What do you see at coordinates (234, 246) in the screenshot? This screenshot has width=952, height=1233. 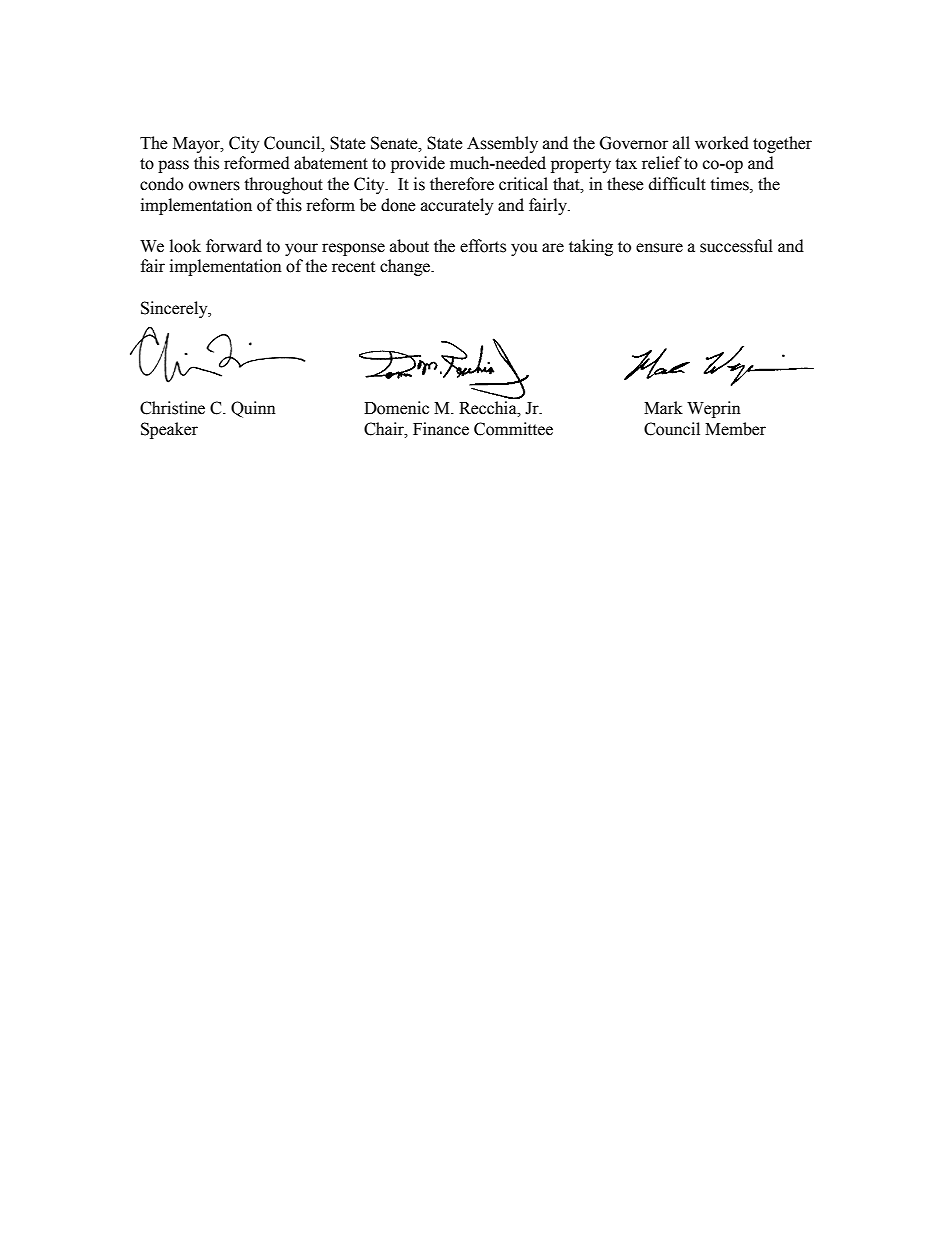 I see `forward` at bounding box center [234, 246].
